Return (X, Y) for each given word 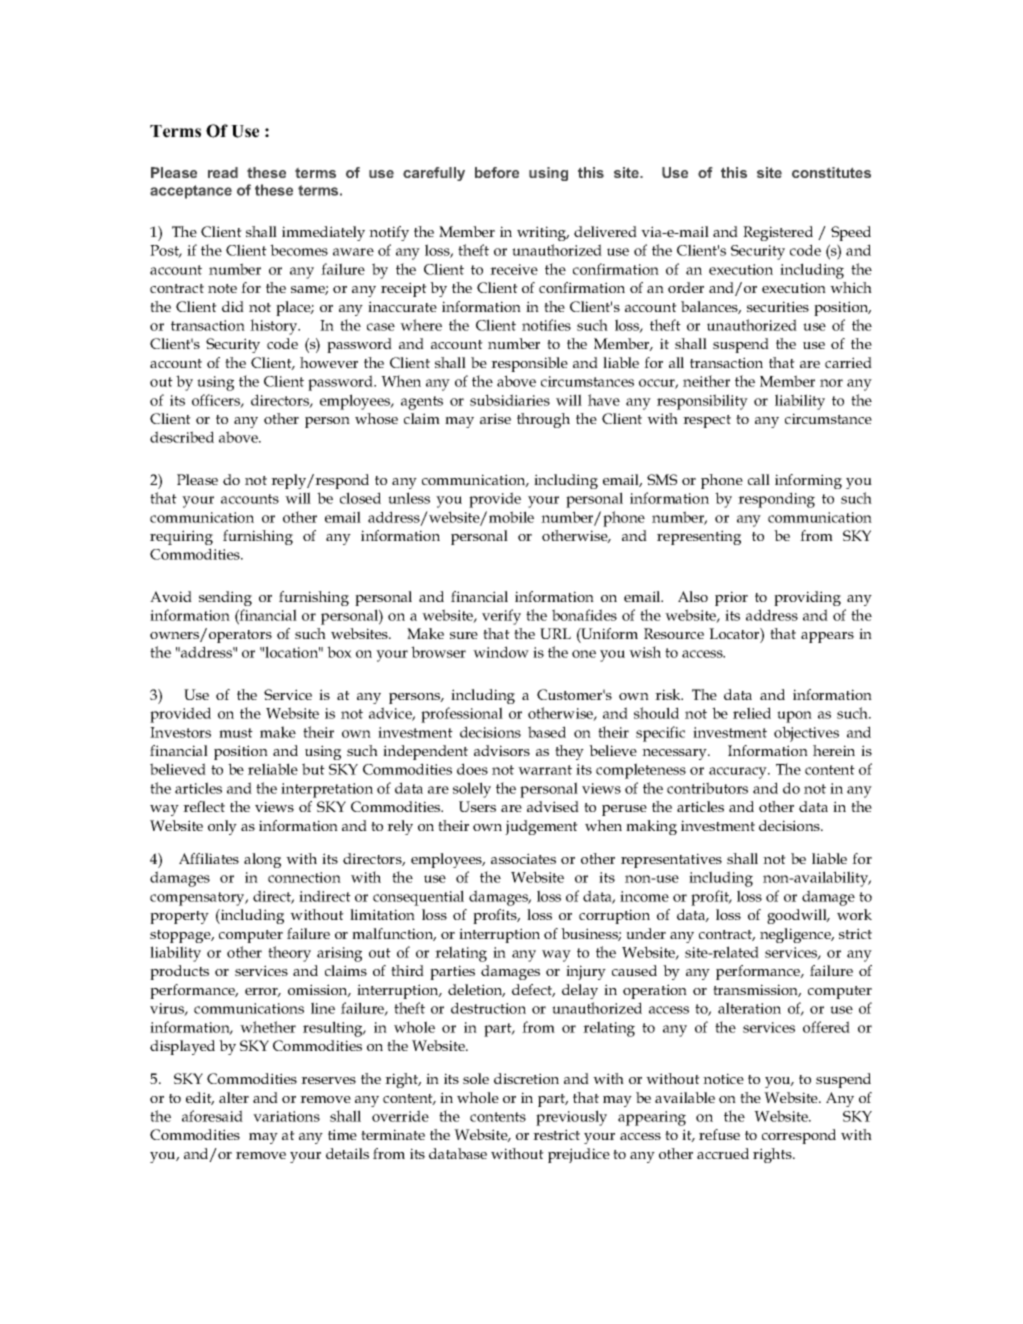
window (501, 652)
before (497, 172)
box (339, 652)
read (223, 172)
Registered (778, 233)
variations (286, 1116)
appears (827, 637)
